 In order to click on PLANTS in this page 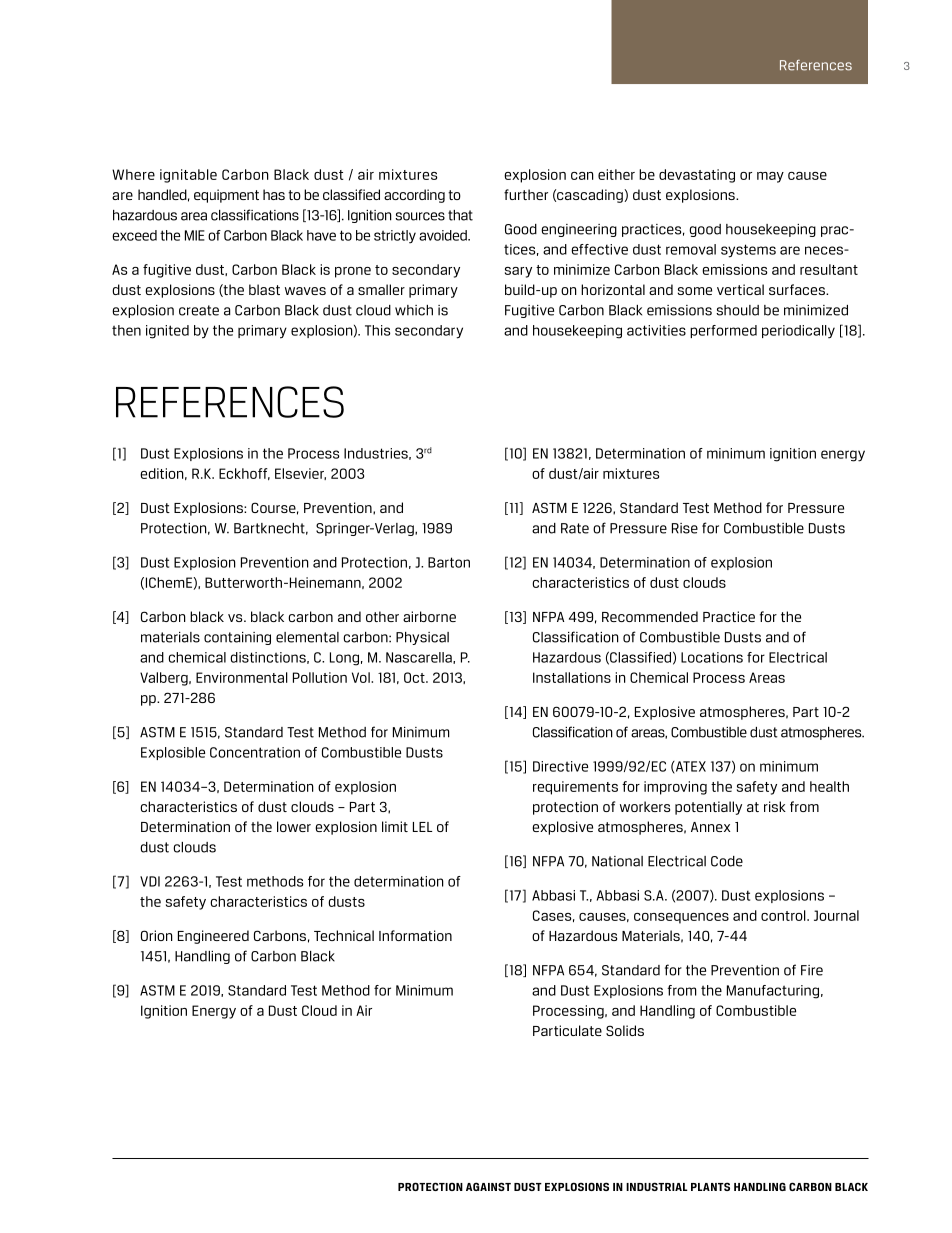, I will do `click(710, 1186)`.
